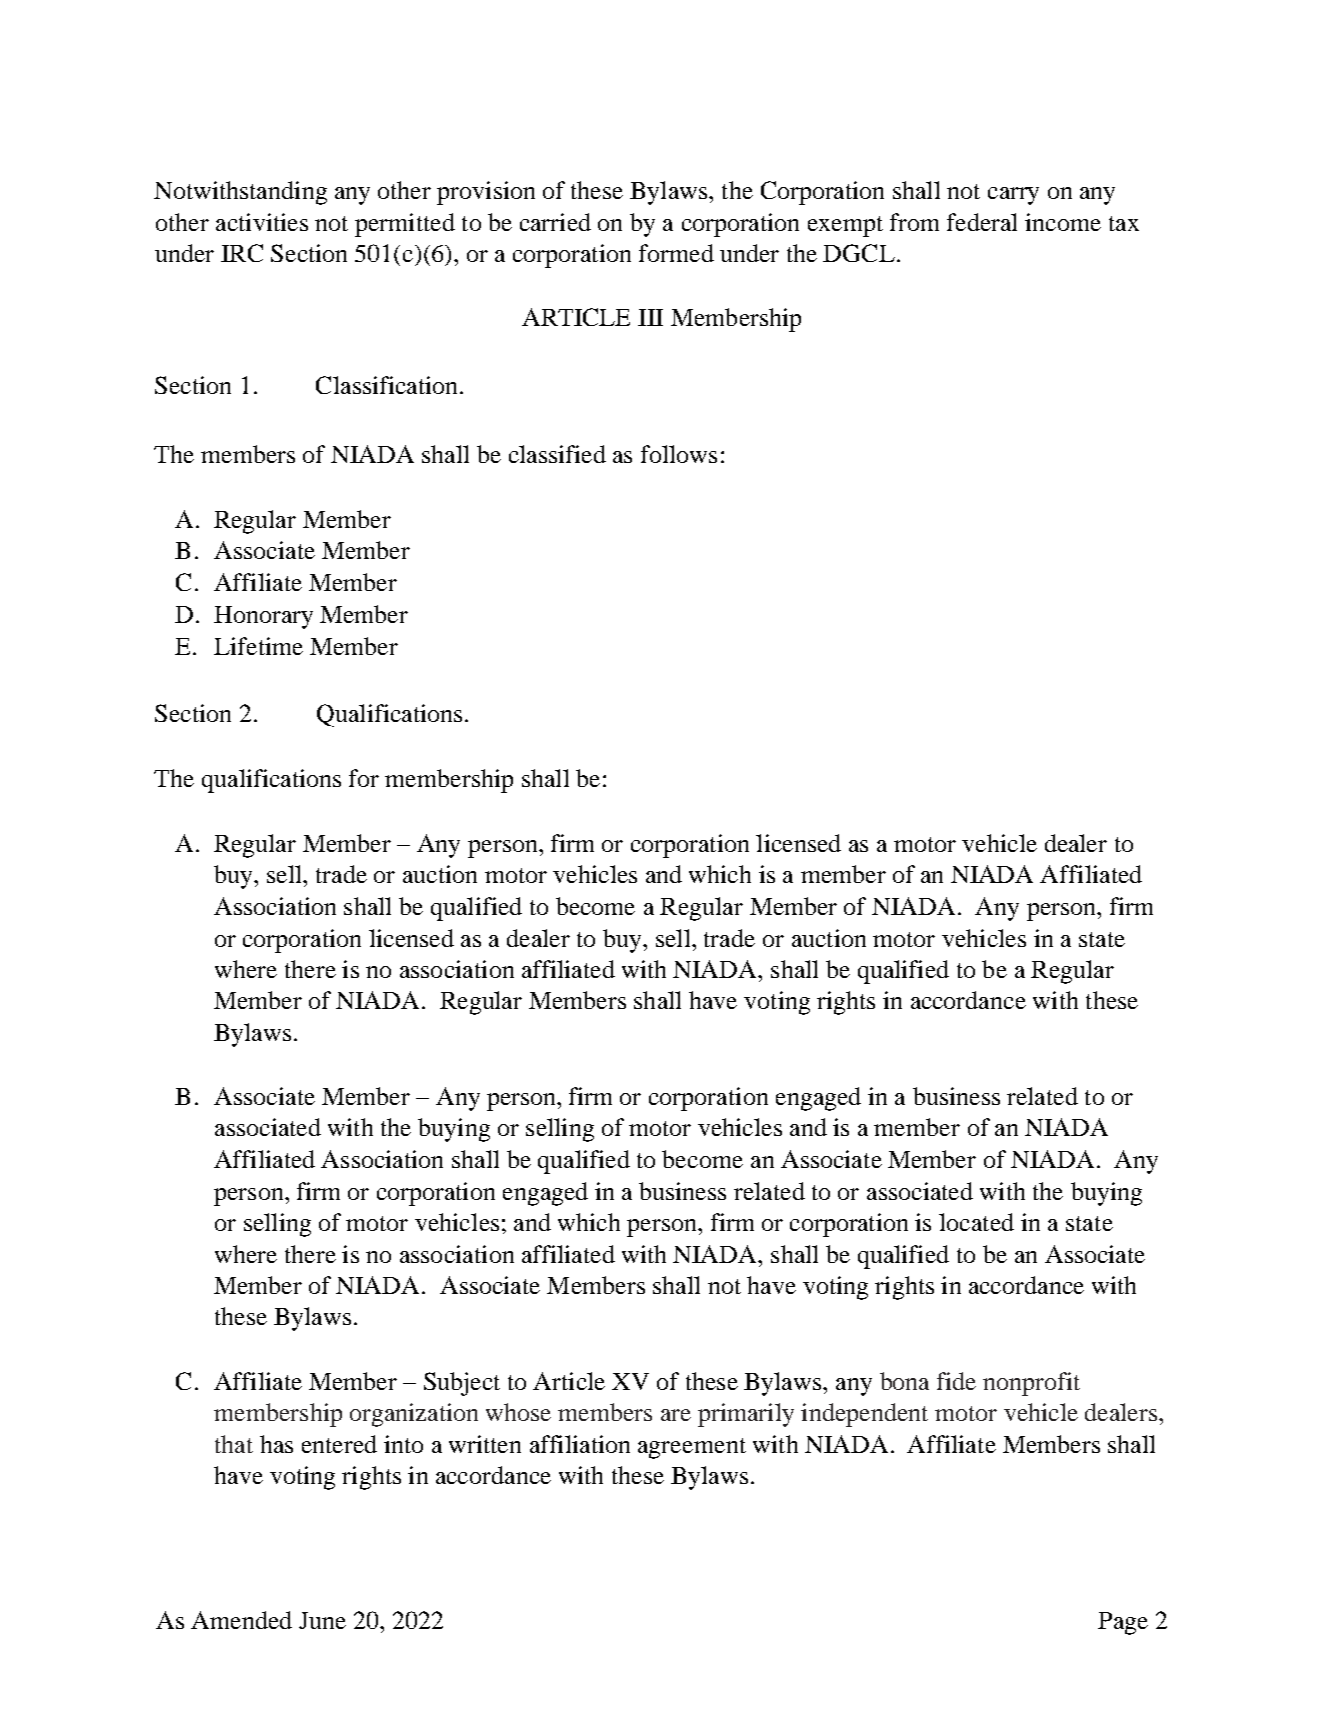 The height and width of the screenshot is (1715, 1325). I want to click on formed, so click(676, 253).
